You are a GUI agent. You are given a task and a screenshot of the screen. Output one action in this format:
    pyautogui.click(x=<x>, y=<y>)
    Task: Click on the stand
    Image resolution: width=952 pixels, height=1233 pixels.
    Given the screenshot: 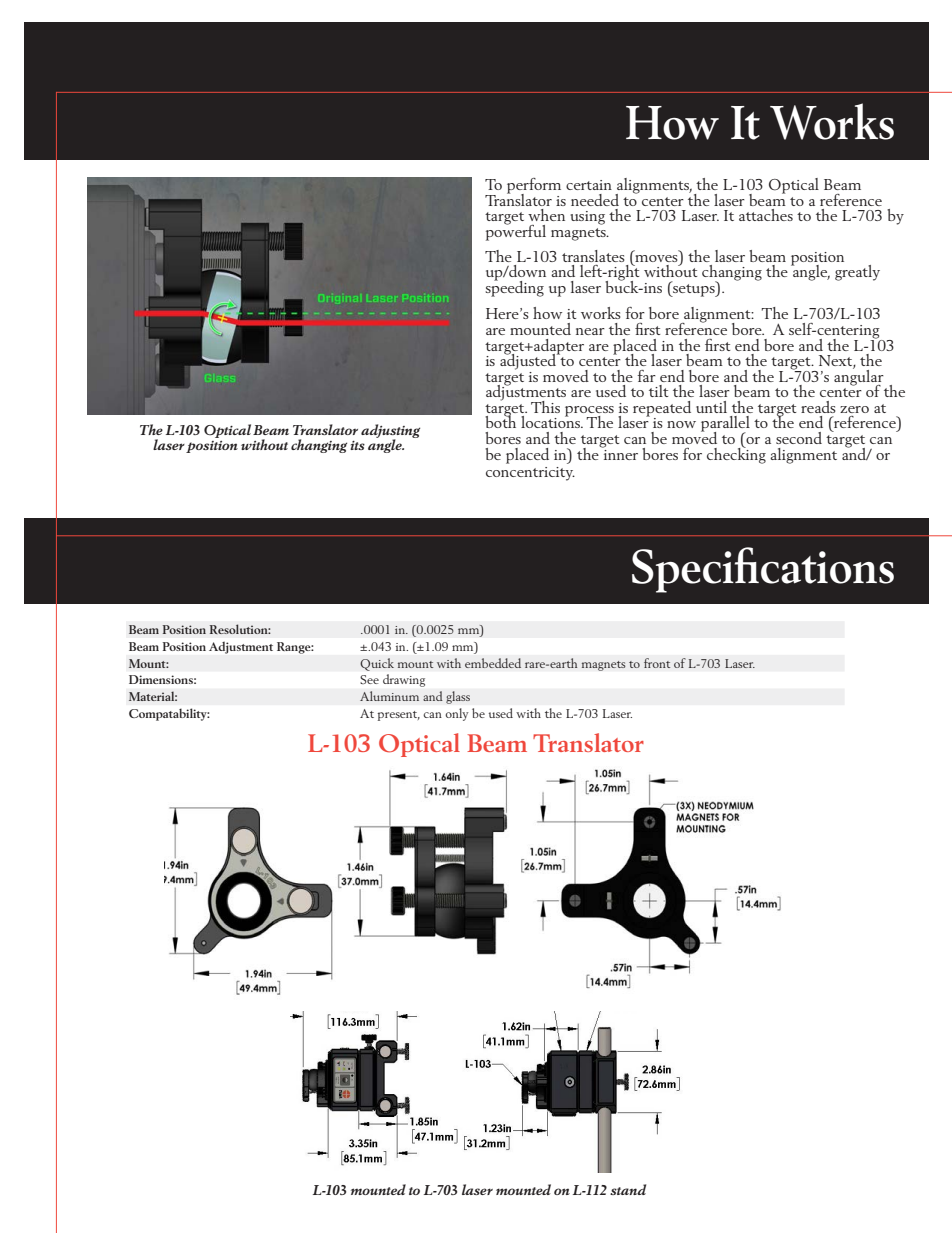 What is the action you would take?
    pyautogui.click(x=628, y=1189)
